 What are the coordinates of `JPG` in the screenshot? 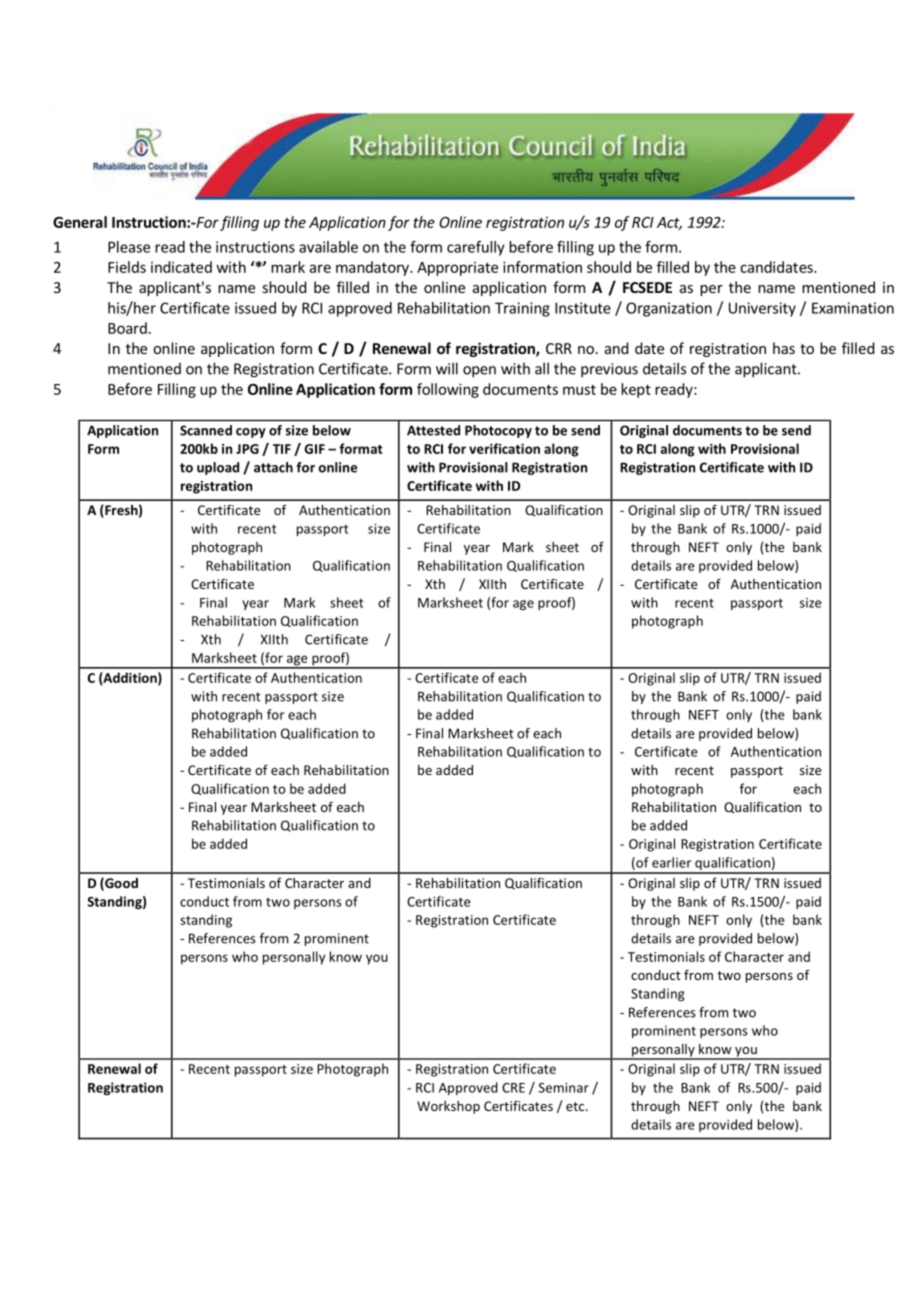 It's located at (247, 449).
